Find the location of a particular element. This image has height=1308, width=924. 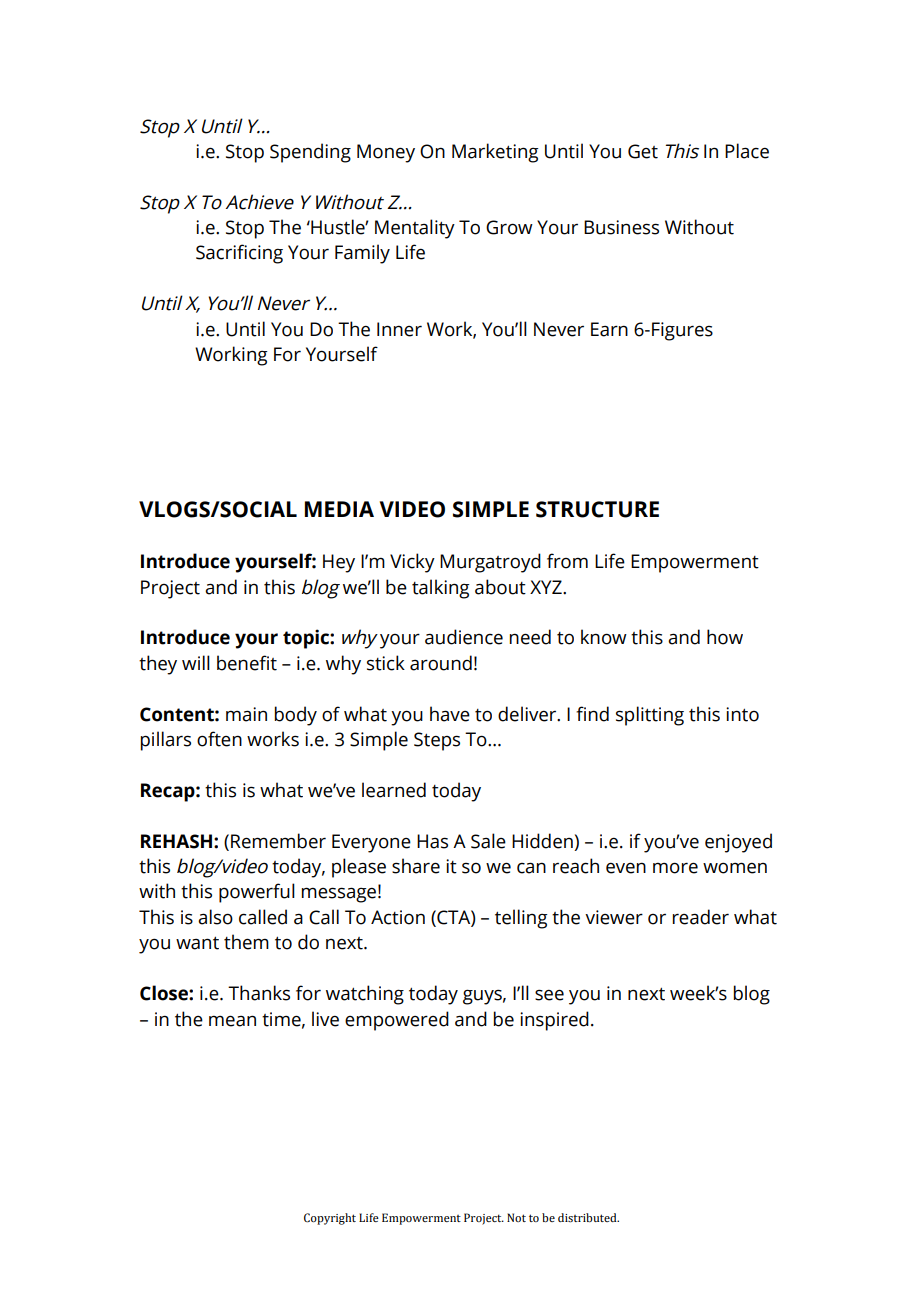

around is located at coordinates (441, 663).
